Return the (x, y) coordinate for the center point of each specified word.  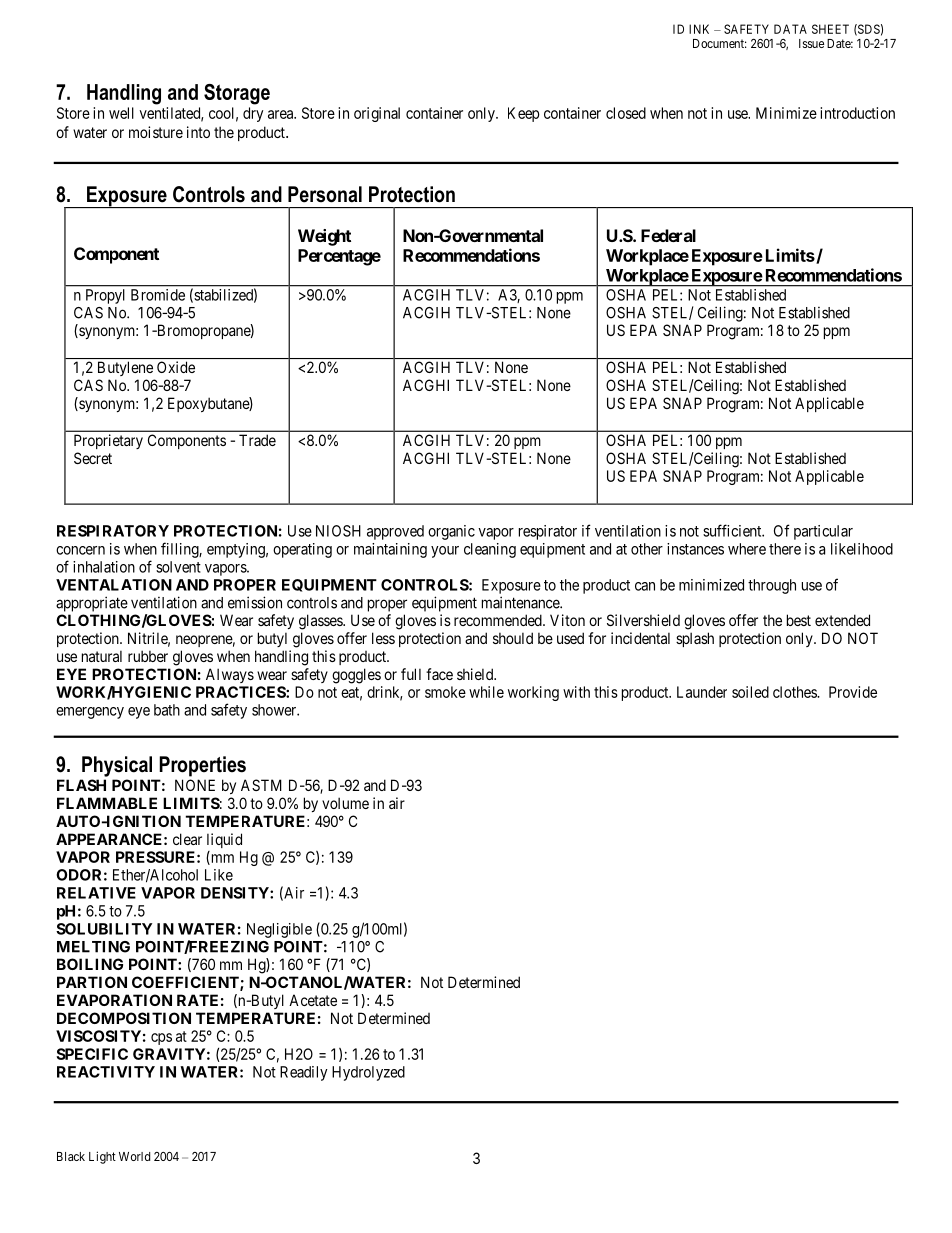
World (134, 1156)
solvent (178, 567)
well (121, 113)
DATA (790, 29)
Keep (524, 114)
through (772, 586)
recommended (499, 620)
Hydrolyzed (368, 1073)
